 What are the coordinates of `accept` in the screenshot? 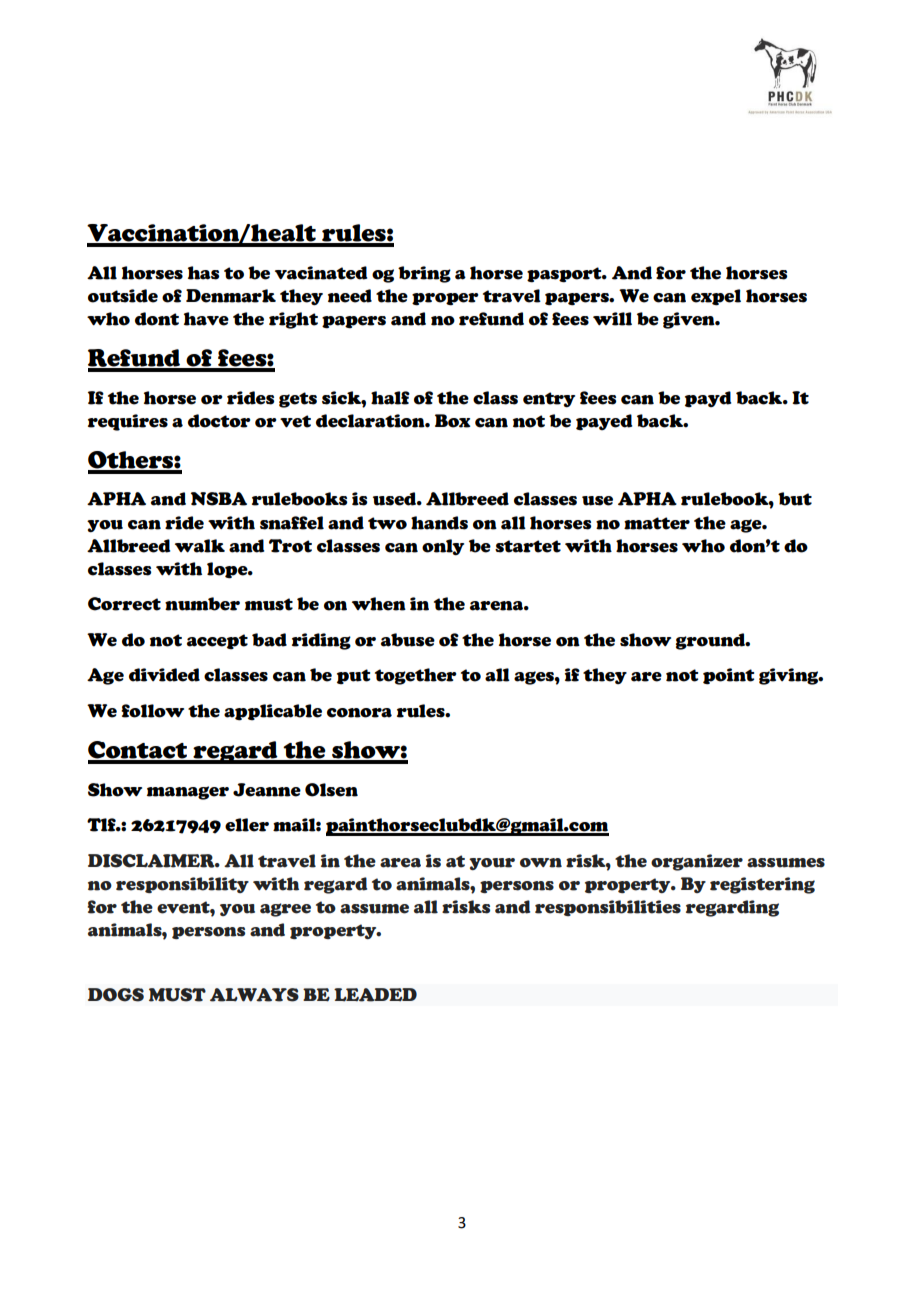 It's located at (217, 642).
